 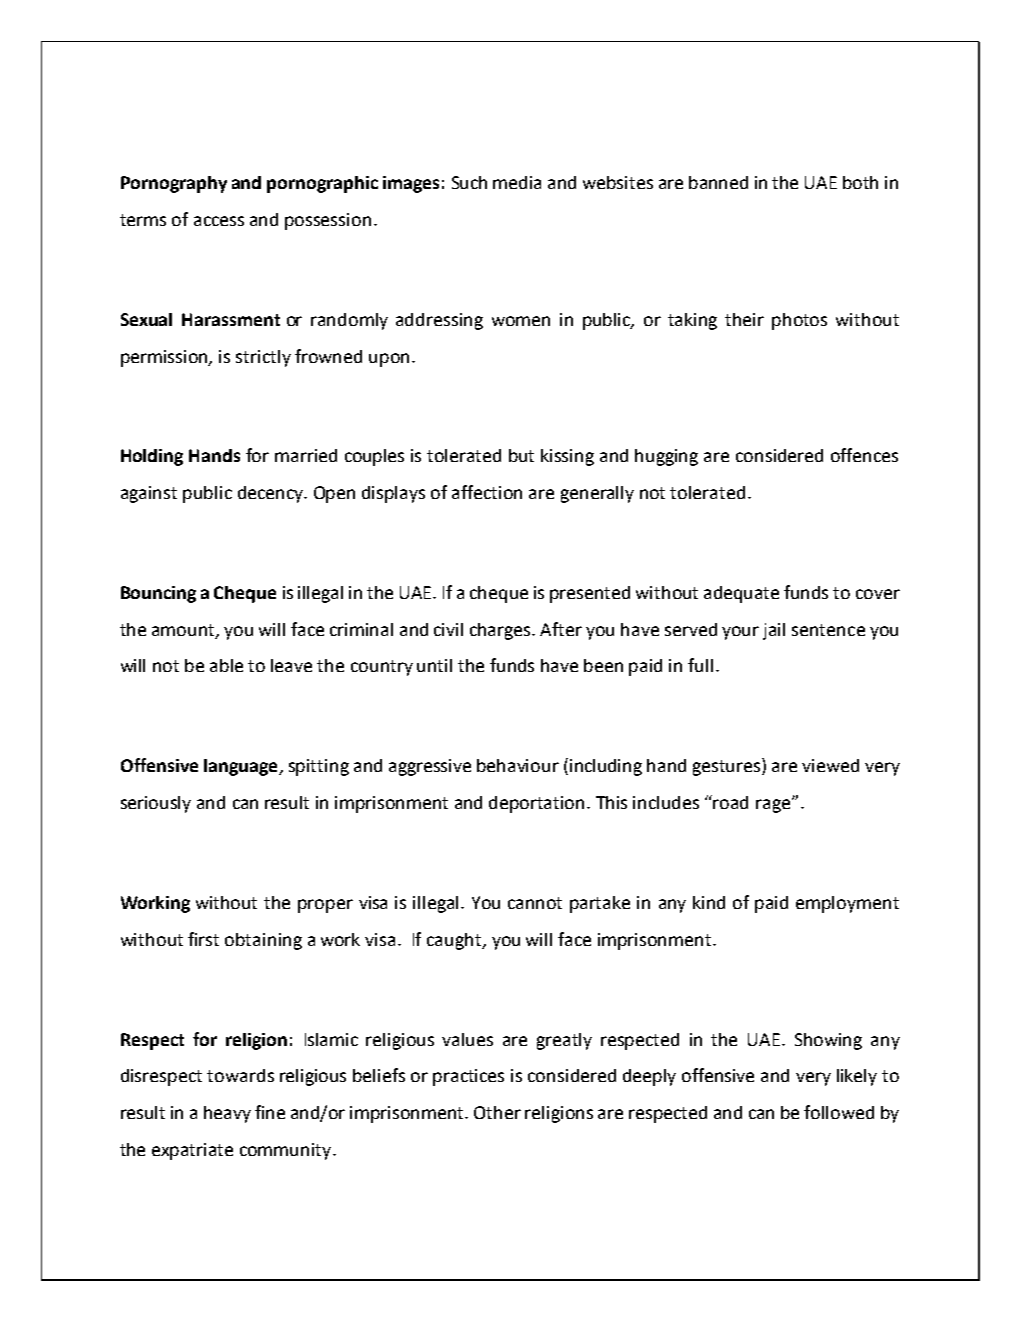 I want to click on media, so click(x=517, y=182).
